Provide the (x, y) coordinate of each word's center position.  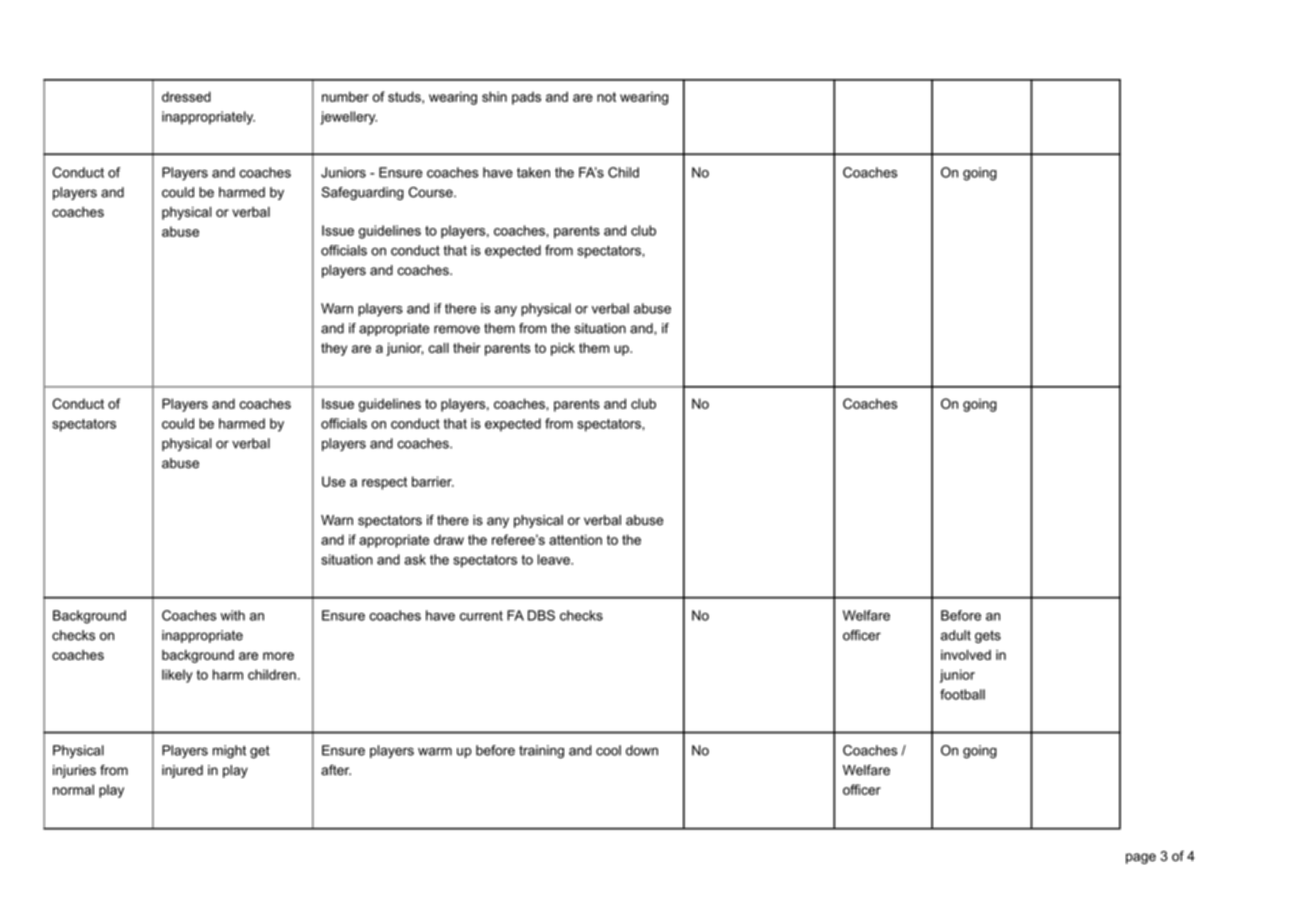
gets (988, 636)
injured (182, 771)
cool (608, 750)
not (606, 97)
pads (526, 98)
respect (384, 483)
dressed (186, 96)
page (1141, 858)
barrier (433, 481)
